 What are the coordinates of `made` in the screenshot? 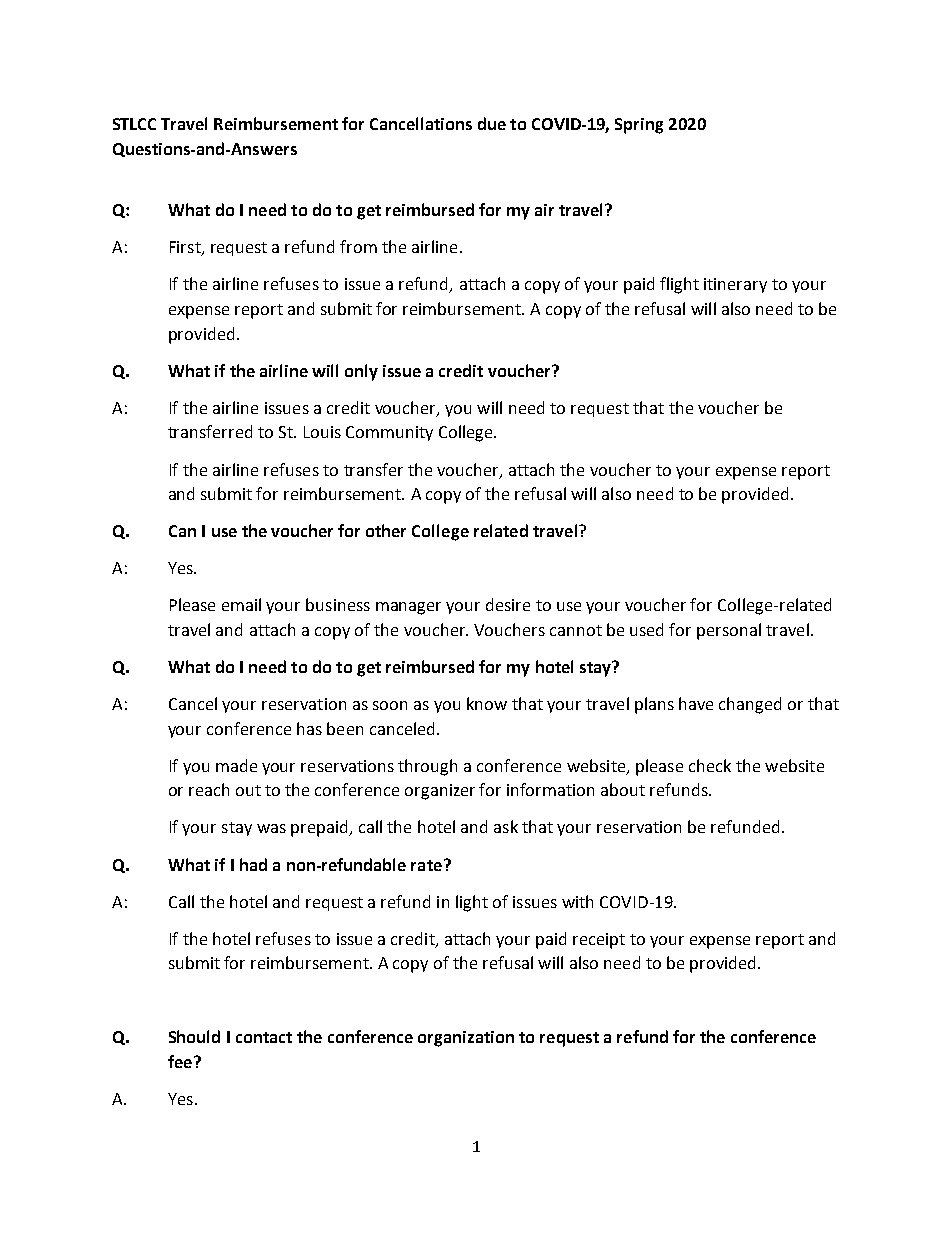 It's located at (236, 765).
